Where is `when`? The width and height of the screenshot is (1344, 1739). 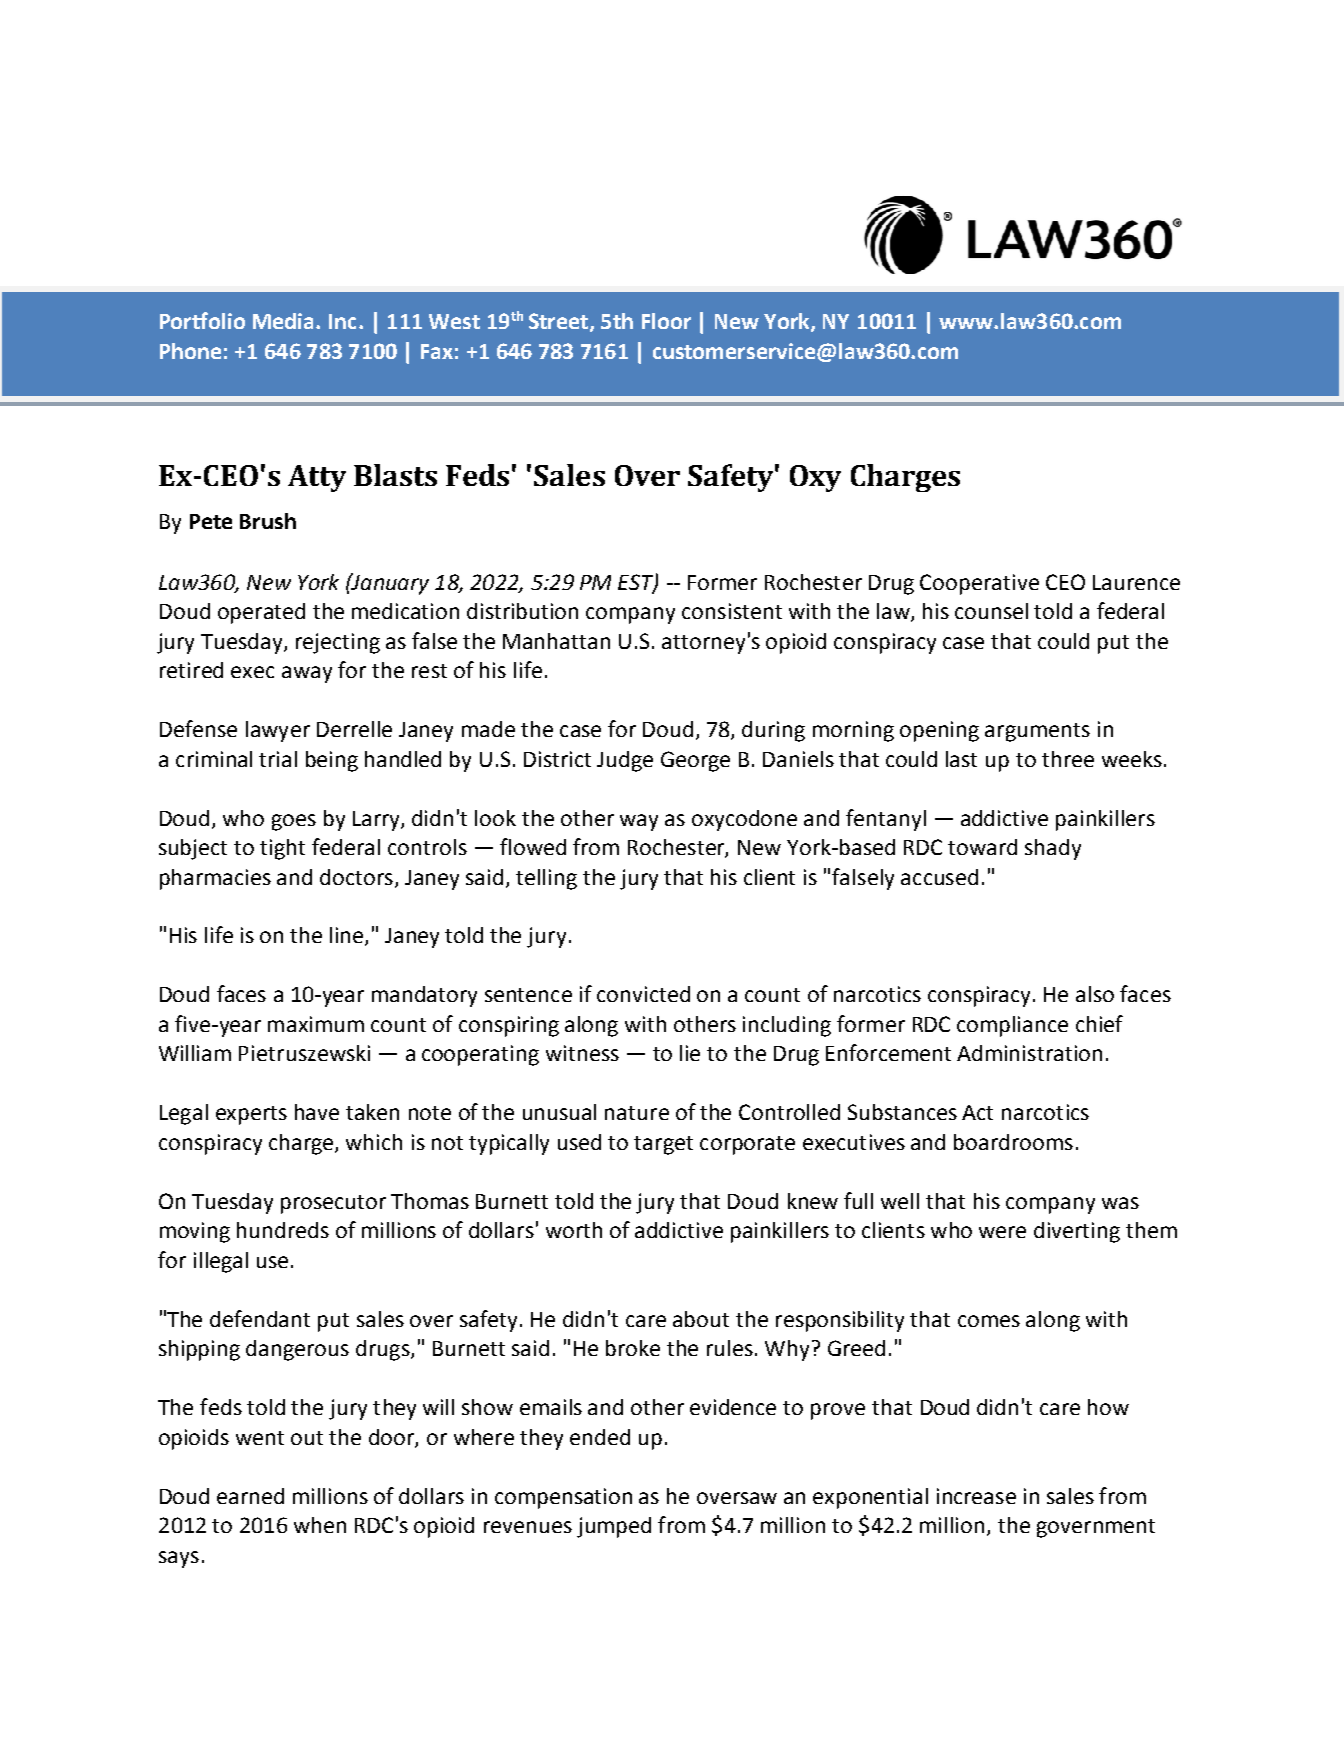
when is located at coordinates (320, 1525).
